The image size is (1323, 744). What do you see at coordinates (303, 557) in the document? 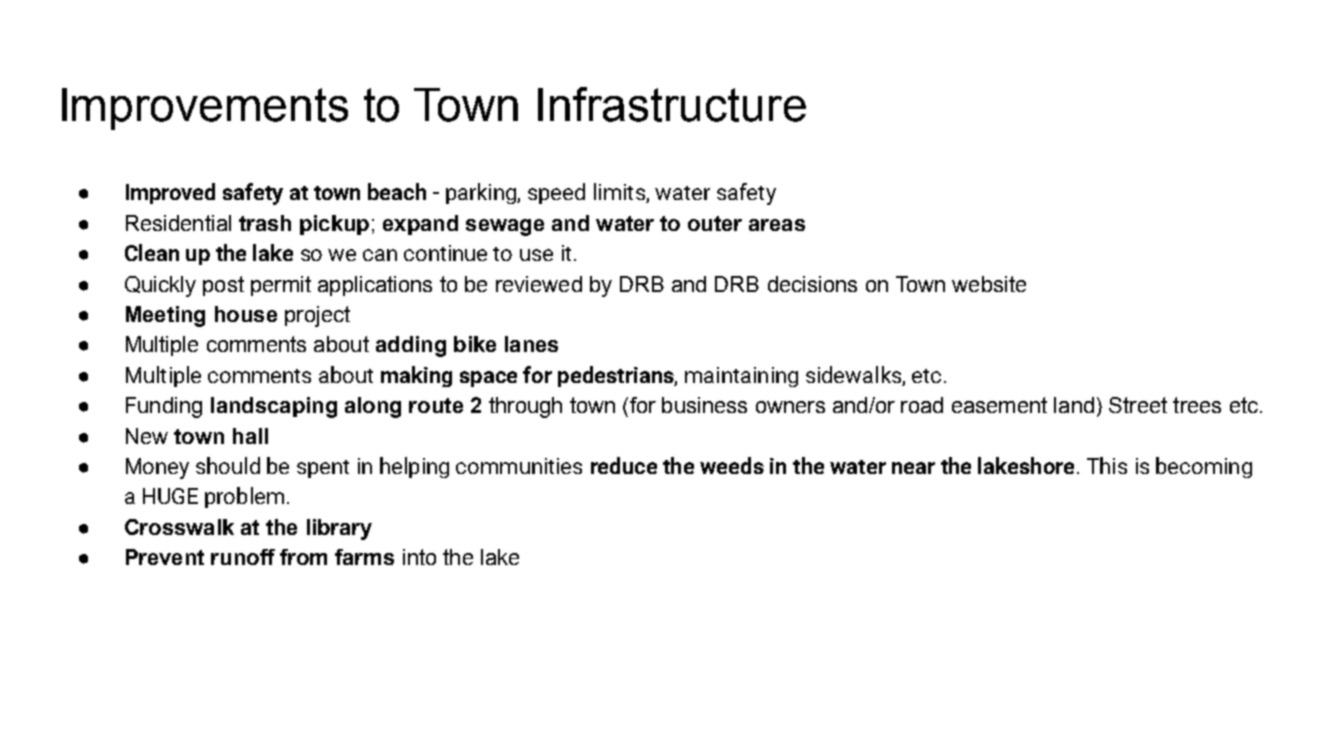
I see `from` at bounding box center [303, 557].
